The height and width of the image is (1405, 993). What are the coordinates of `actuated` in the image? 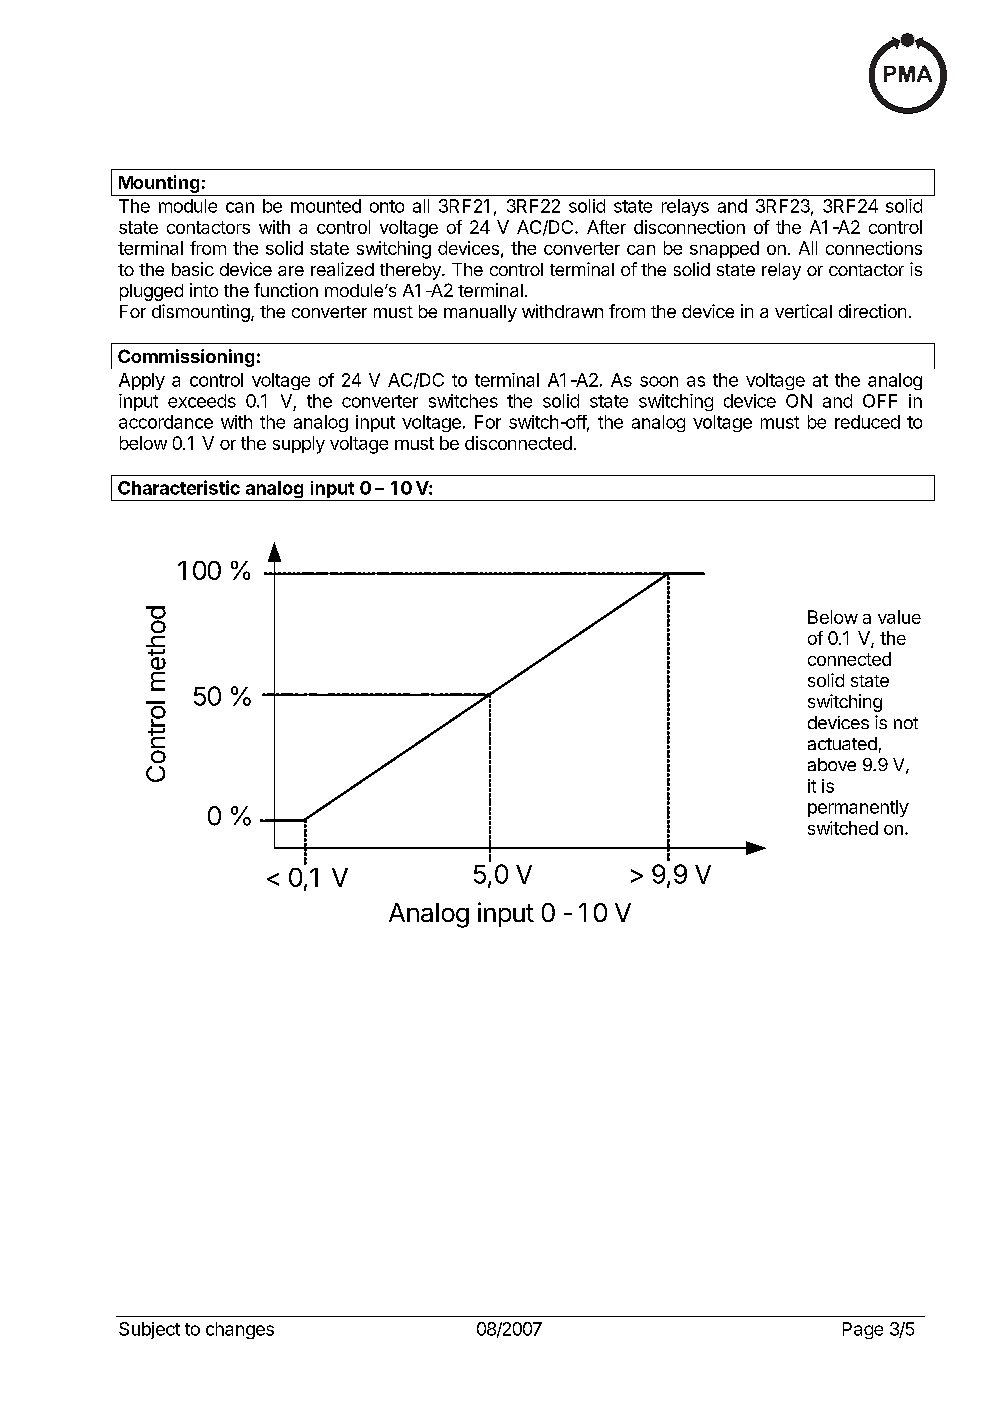 It's located at (842, 743).
